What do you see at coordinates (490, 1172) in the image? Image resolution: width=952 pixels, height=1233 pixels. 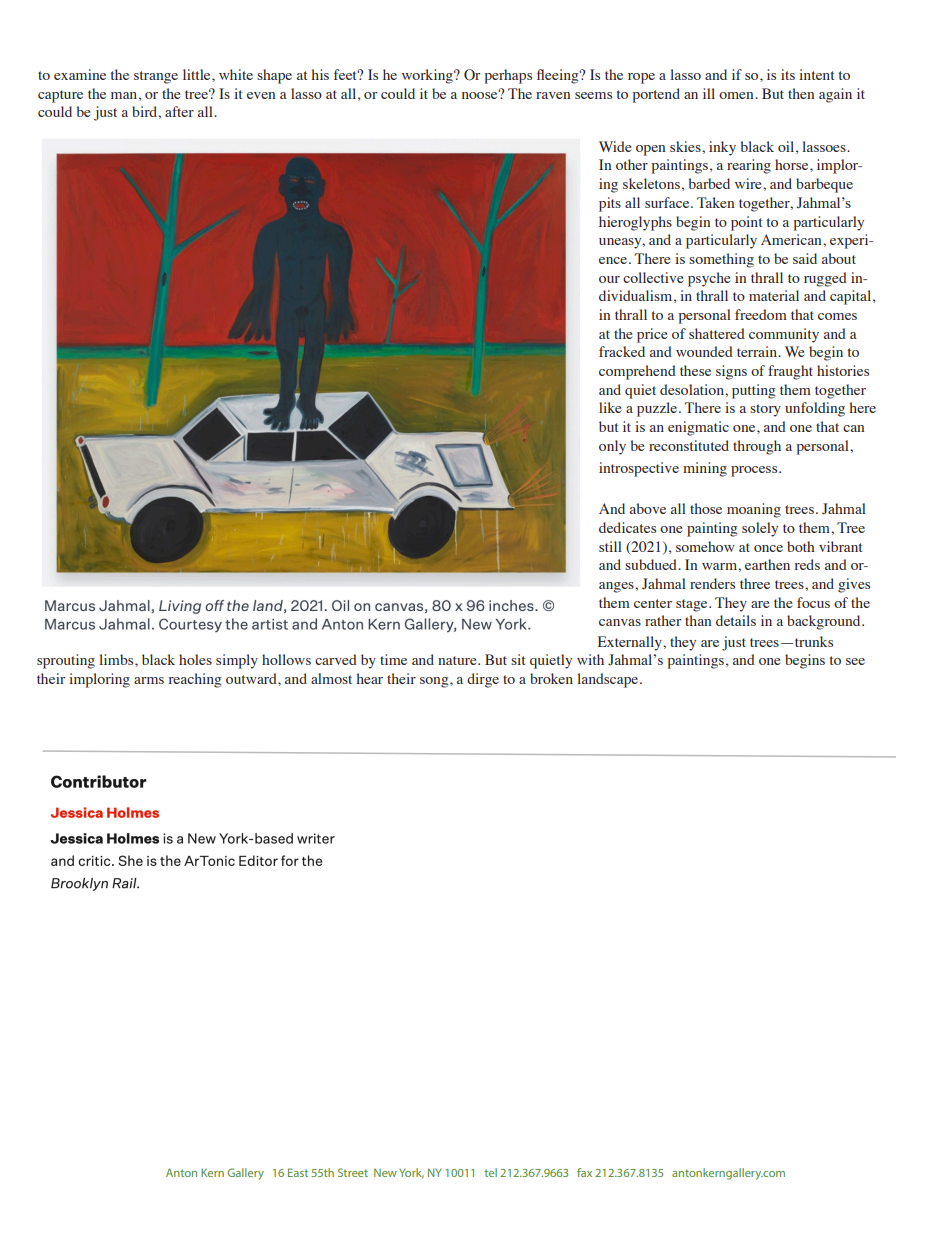 I see `tel` at bounding box center [490, 1172].
